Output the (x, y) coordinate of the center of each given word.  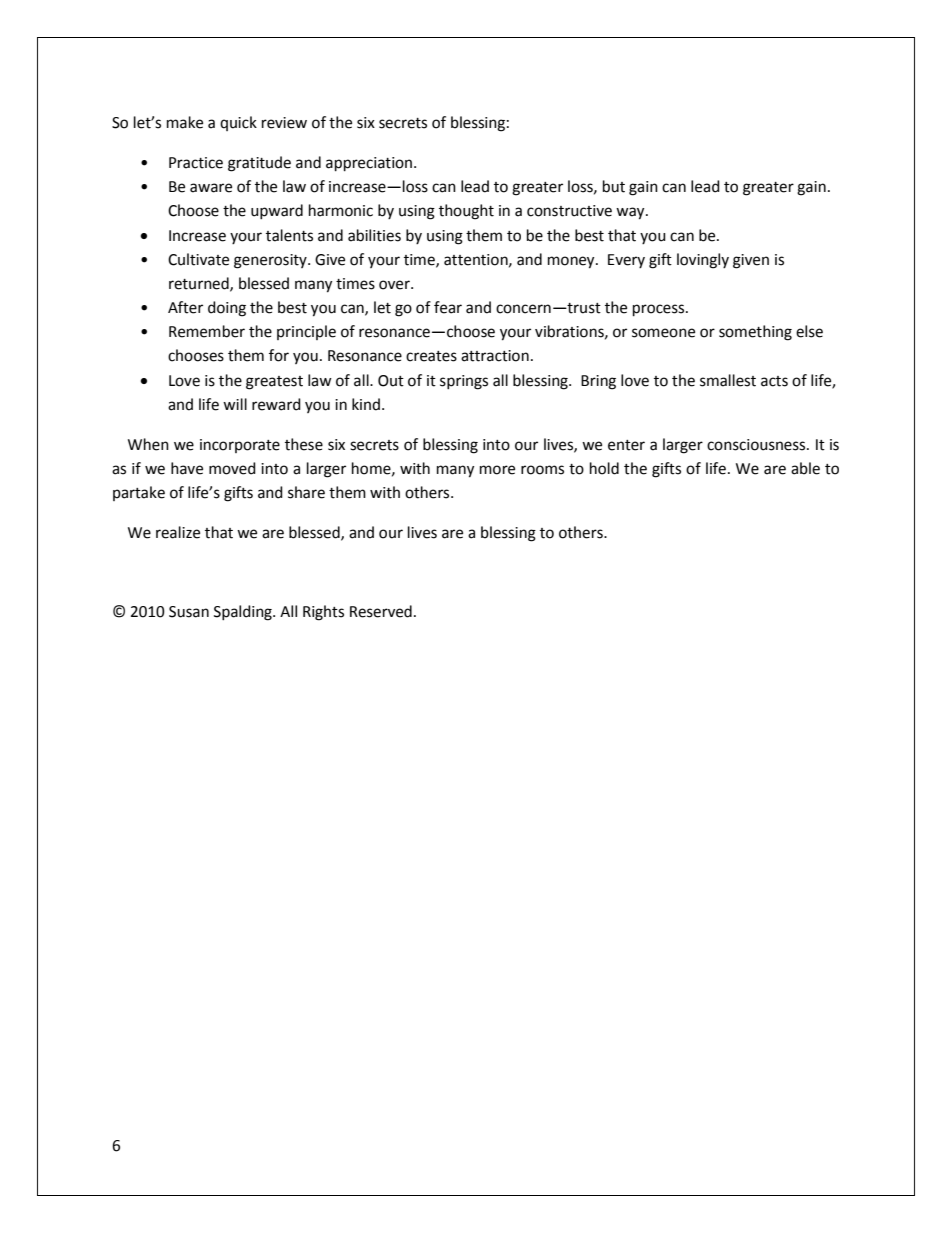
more (497, 470)
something (755, 333)
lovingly (703, 261)
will (235, 404)
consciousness (757, 445)
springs (464, 382)
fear (448, 307)
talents (289, 235)
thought (466, 212)
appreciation (370, 164)
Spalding (244, 613)
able (805, 468)
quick (238, 123)
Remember (207, 331)
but (614, 186)
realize (178, 532)
